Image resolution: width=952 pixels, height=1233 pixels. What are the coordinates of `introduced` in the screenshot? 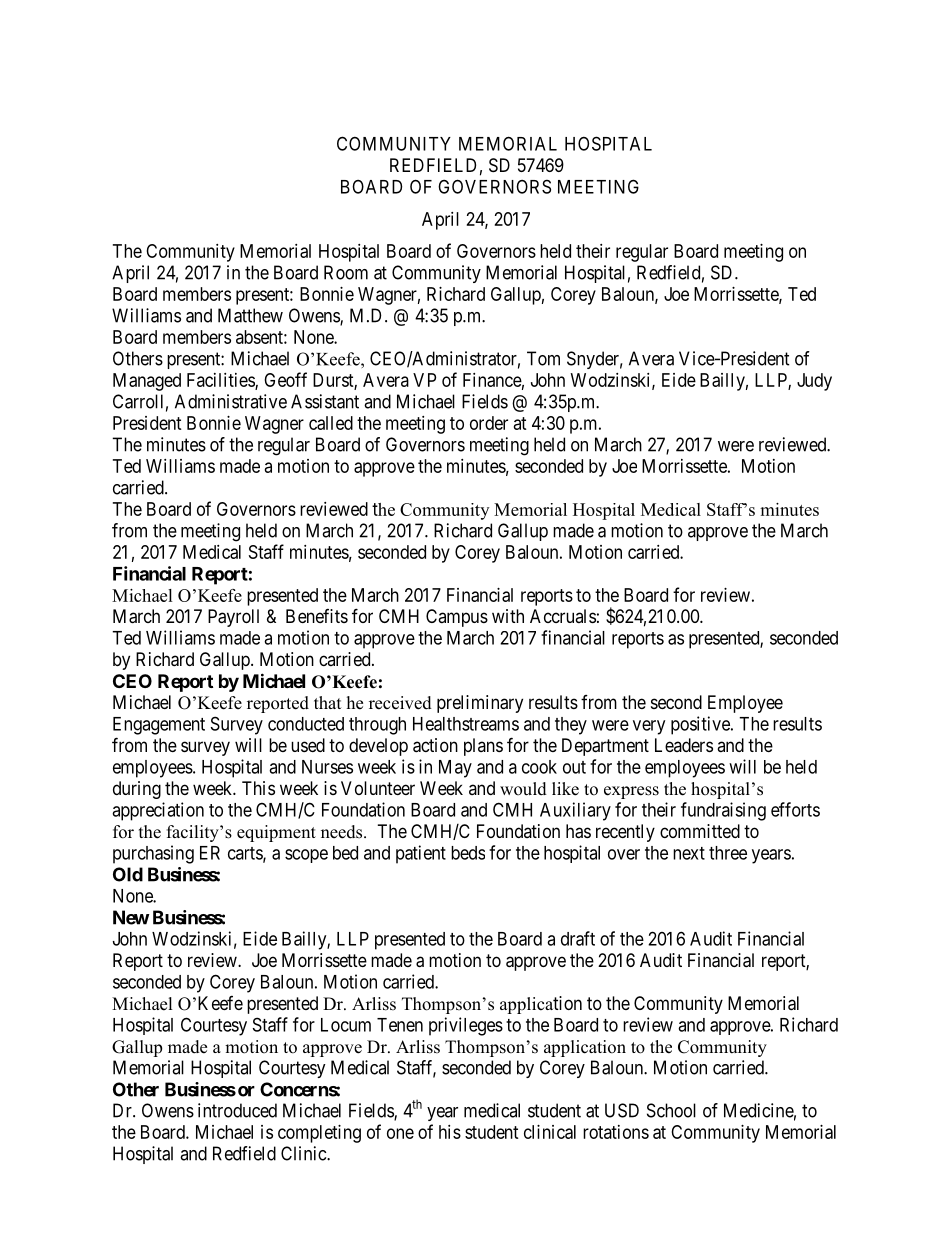 It's located at (237, 1110).
